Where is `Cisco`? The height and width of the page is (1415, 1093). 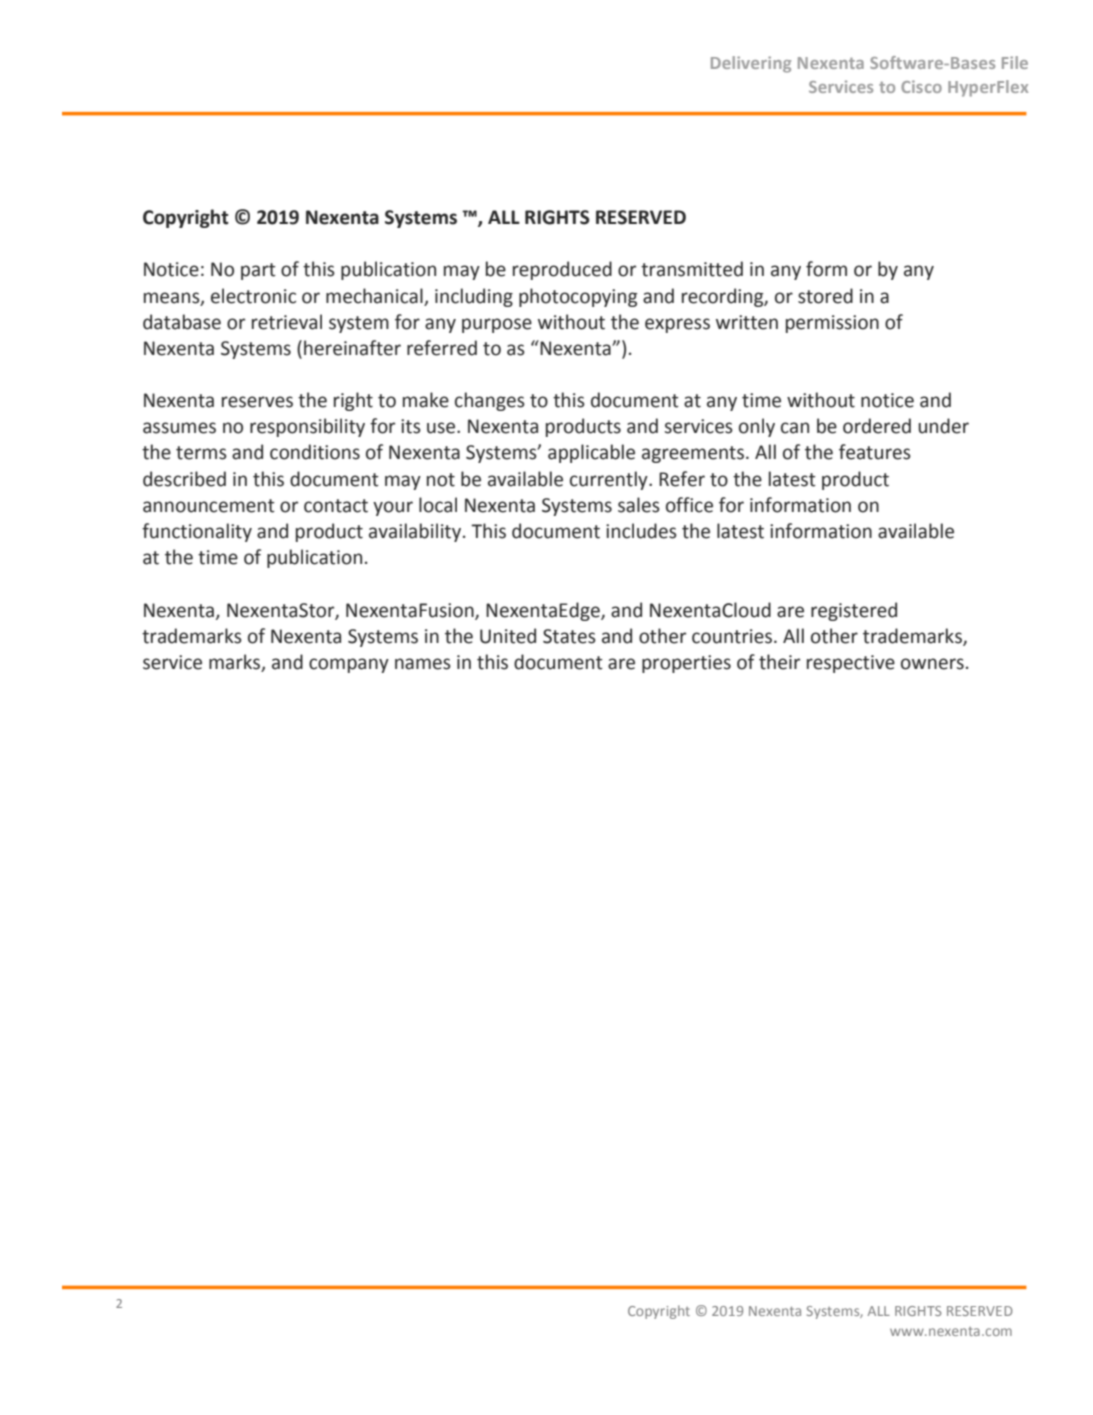
Cisco is located at coordinates (921, 86).
